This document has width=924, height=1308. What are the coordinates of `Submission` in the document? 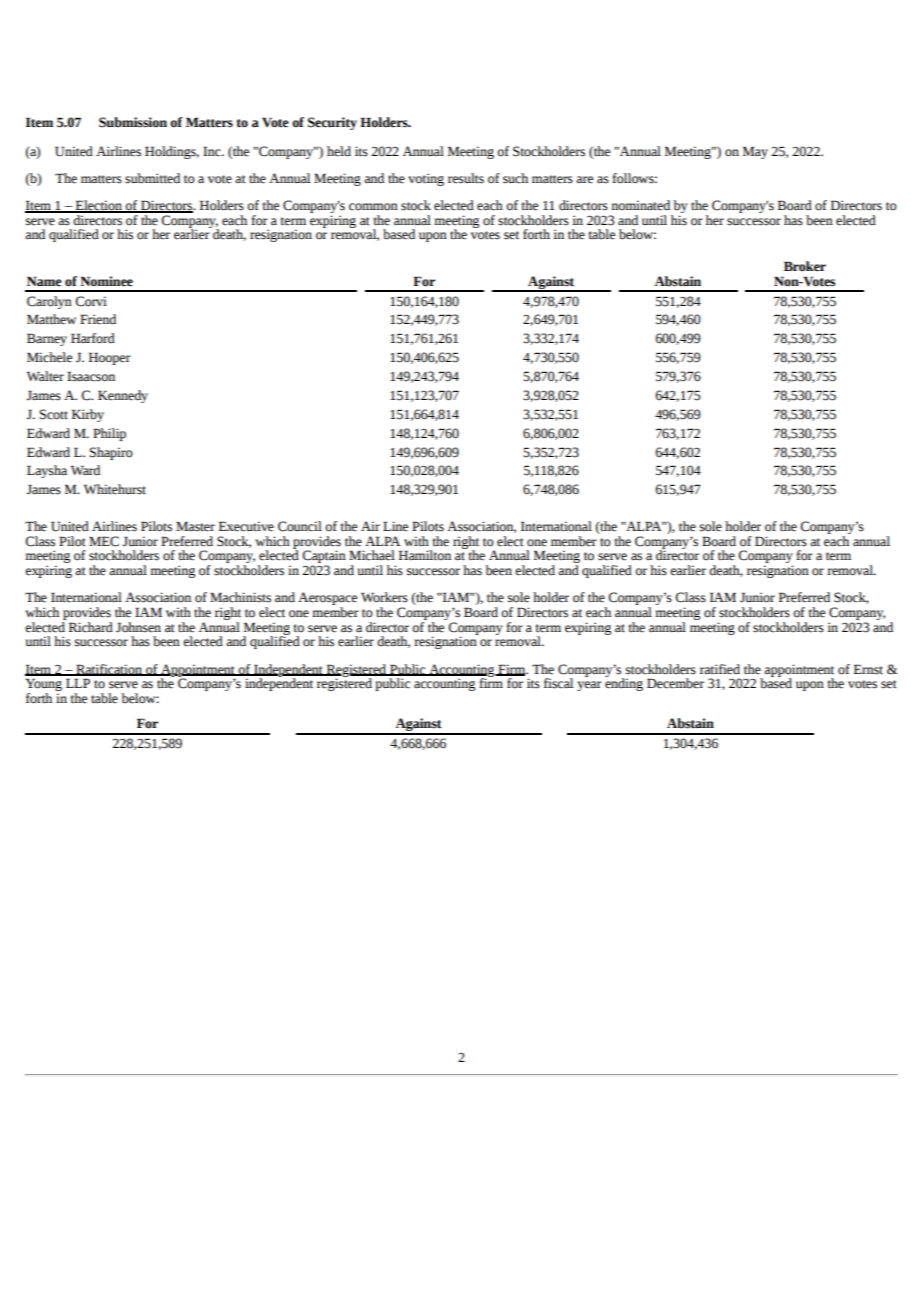 It's located at (133, 122).
